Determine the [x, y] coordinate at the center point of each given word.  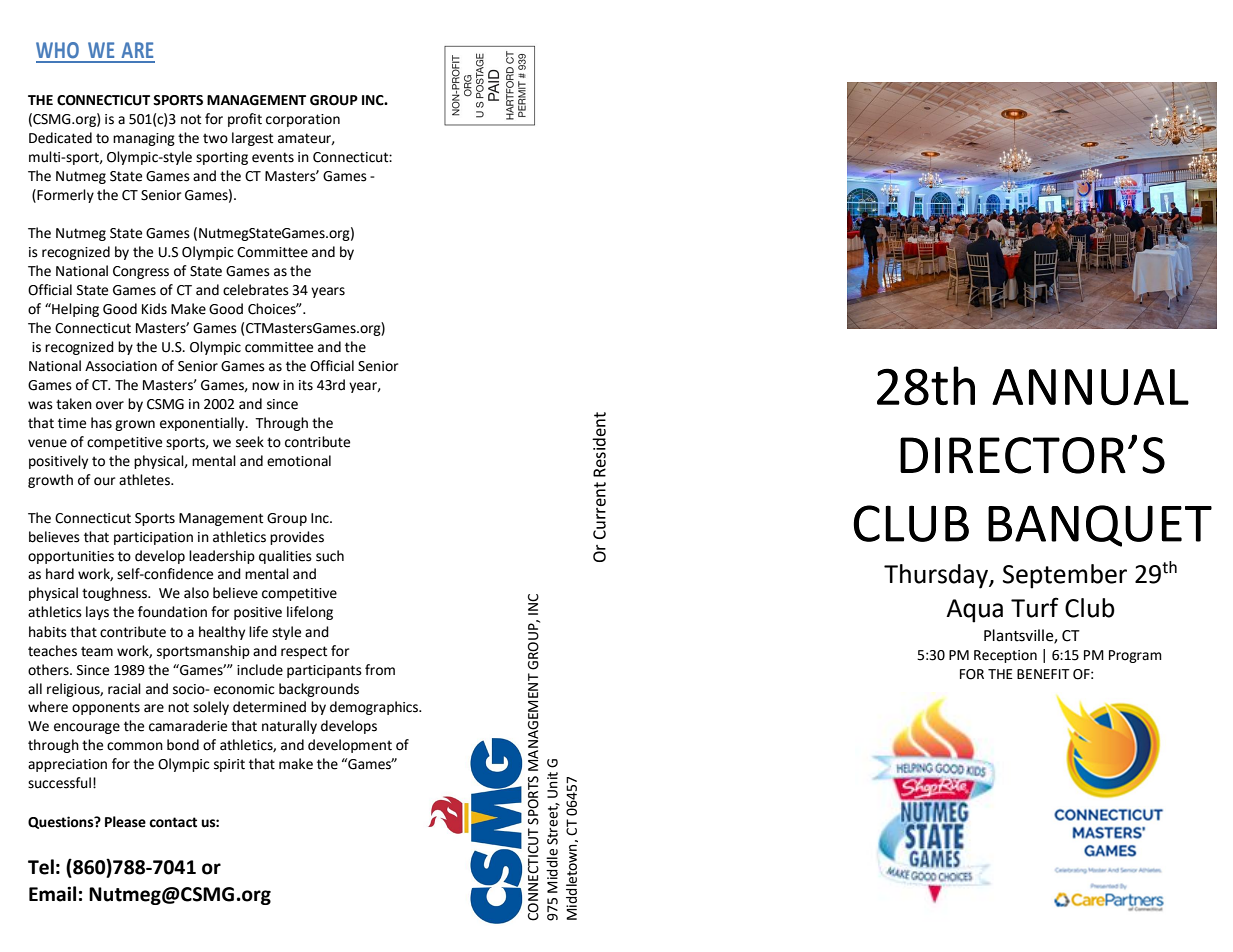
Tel [41, 867]
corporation [303, 120]
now [265, 386]
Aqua [974, 611]
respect [304, 652]
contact [173, 822]
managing [144, 139]
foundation [172, 612]
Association [121, 366]
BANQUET [1100, 526]
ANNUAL [1090, 387]
